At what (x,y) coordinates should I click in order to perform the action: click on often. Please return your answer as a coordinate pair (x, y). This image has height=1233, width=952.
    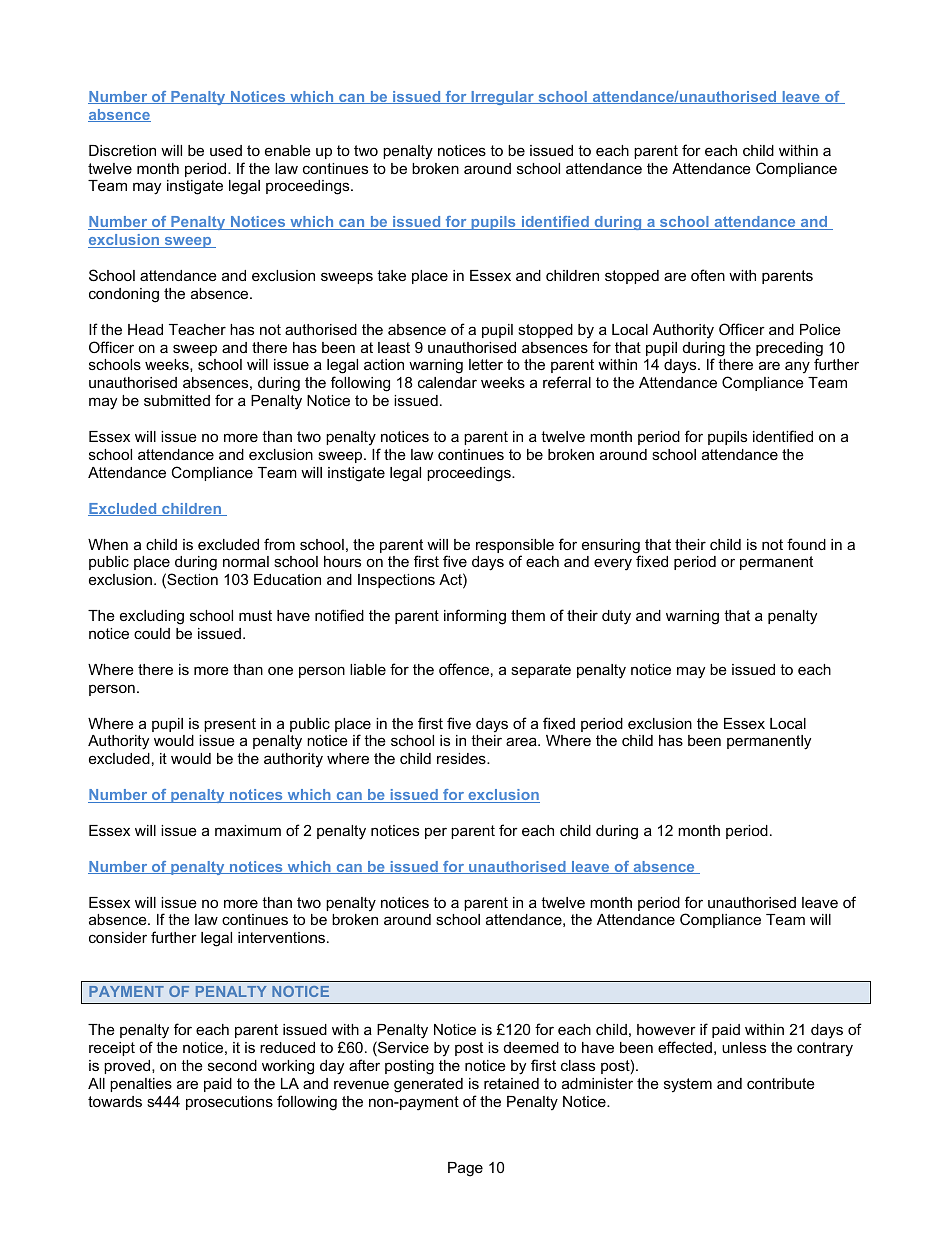
    Looking at the image, I should click on (708, 275).
